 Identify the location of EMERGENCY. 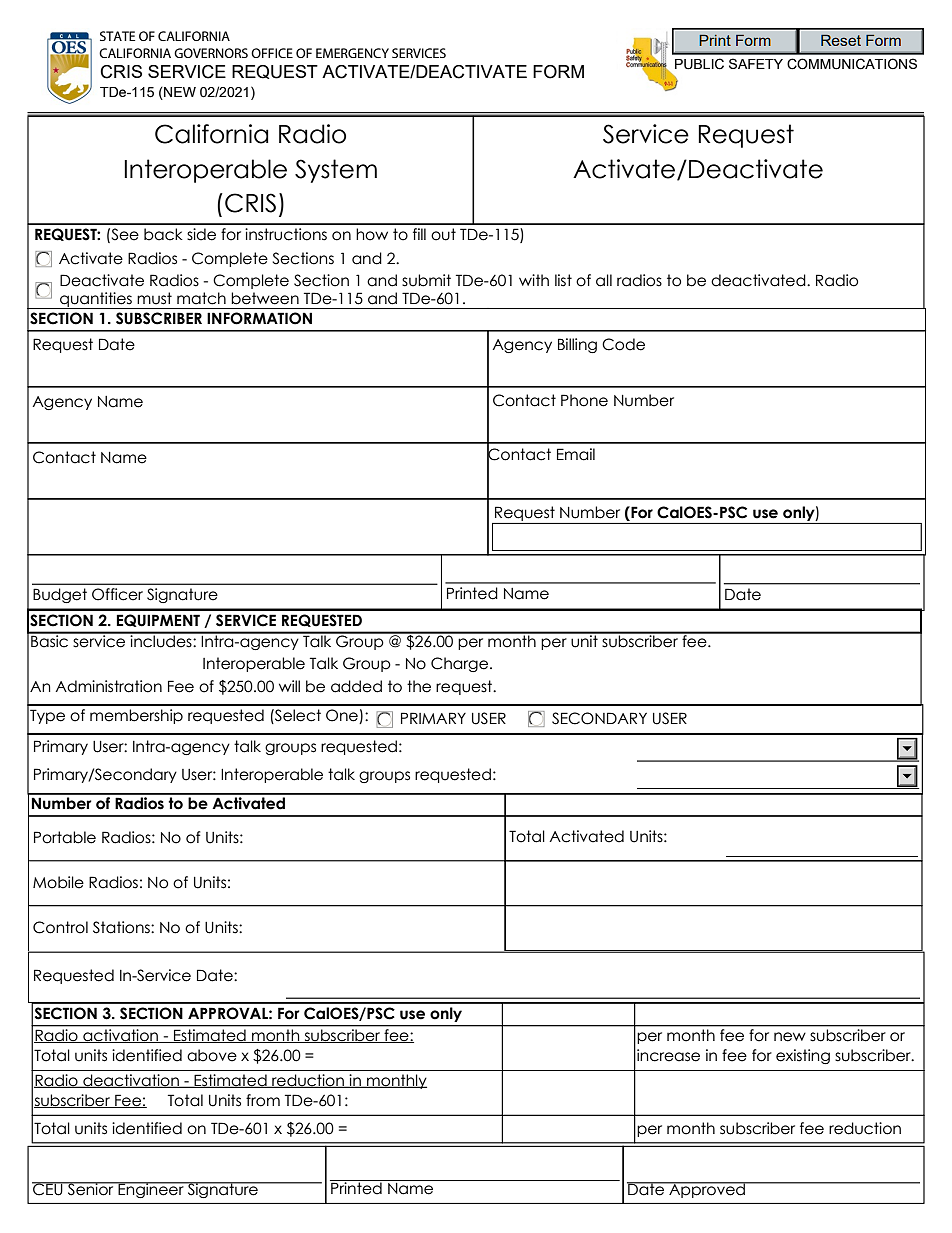
(352, 53).
